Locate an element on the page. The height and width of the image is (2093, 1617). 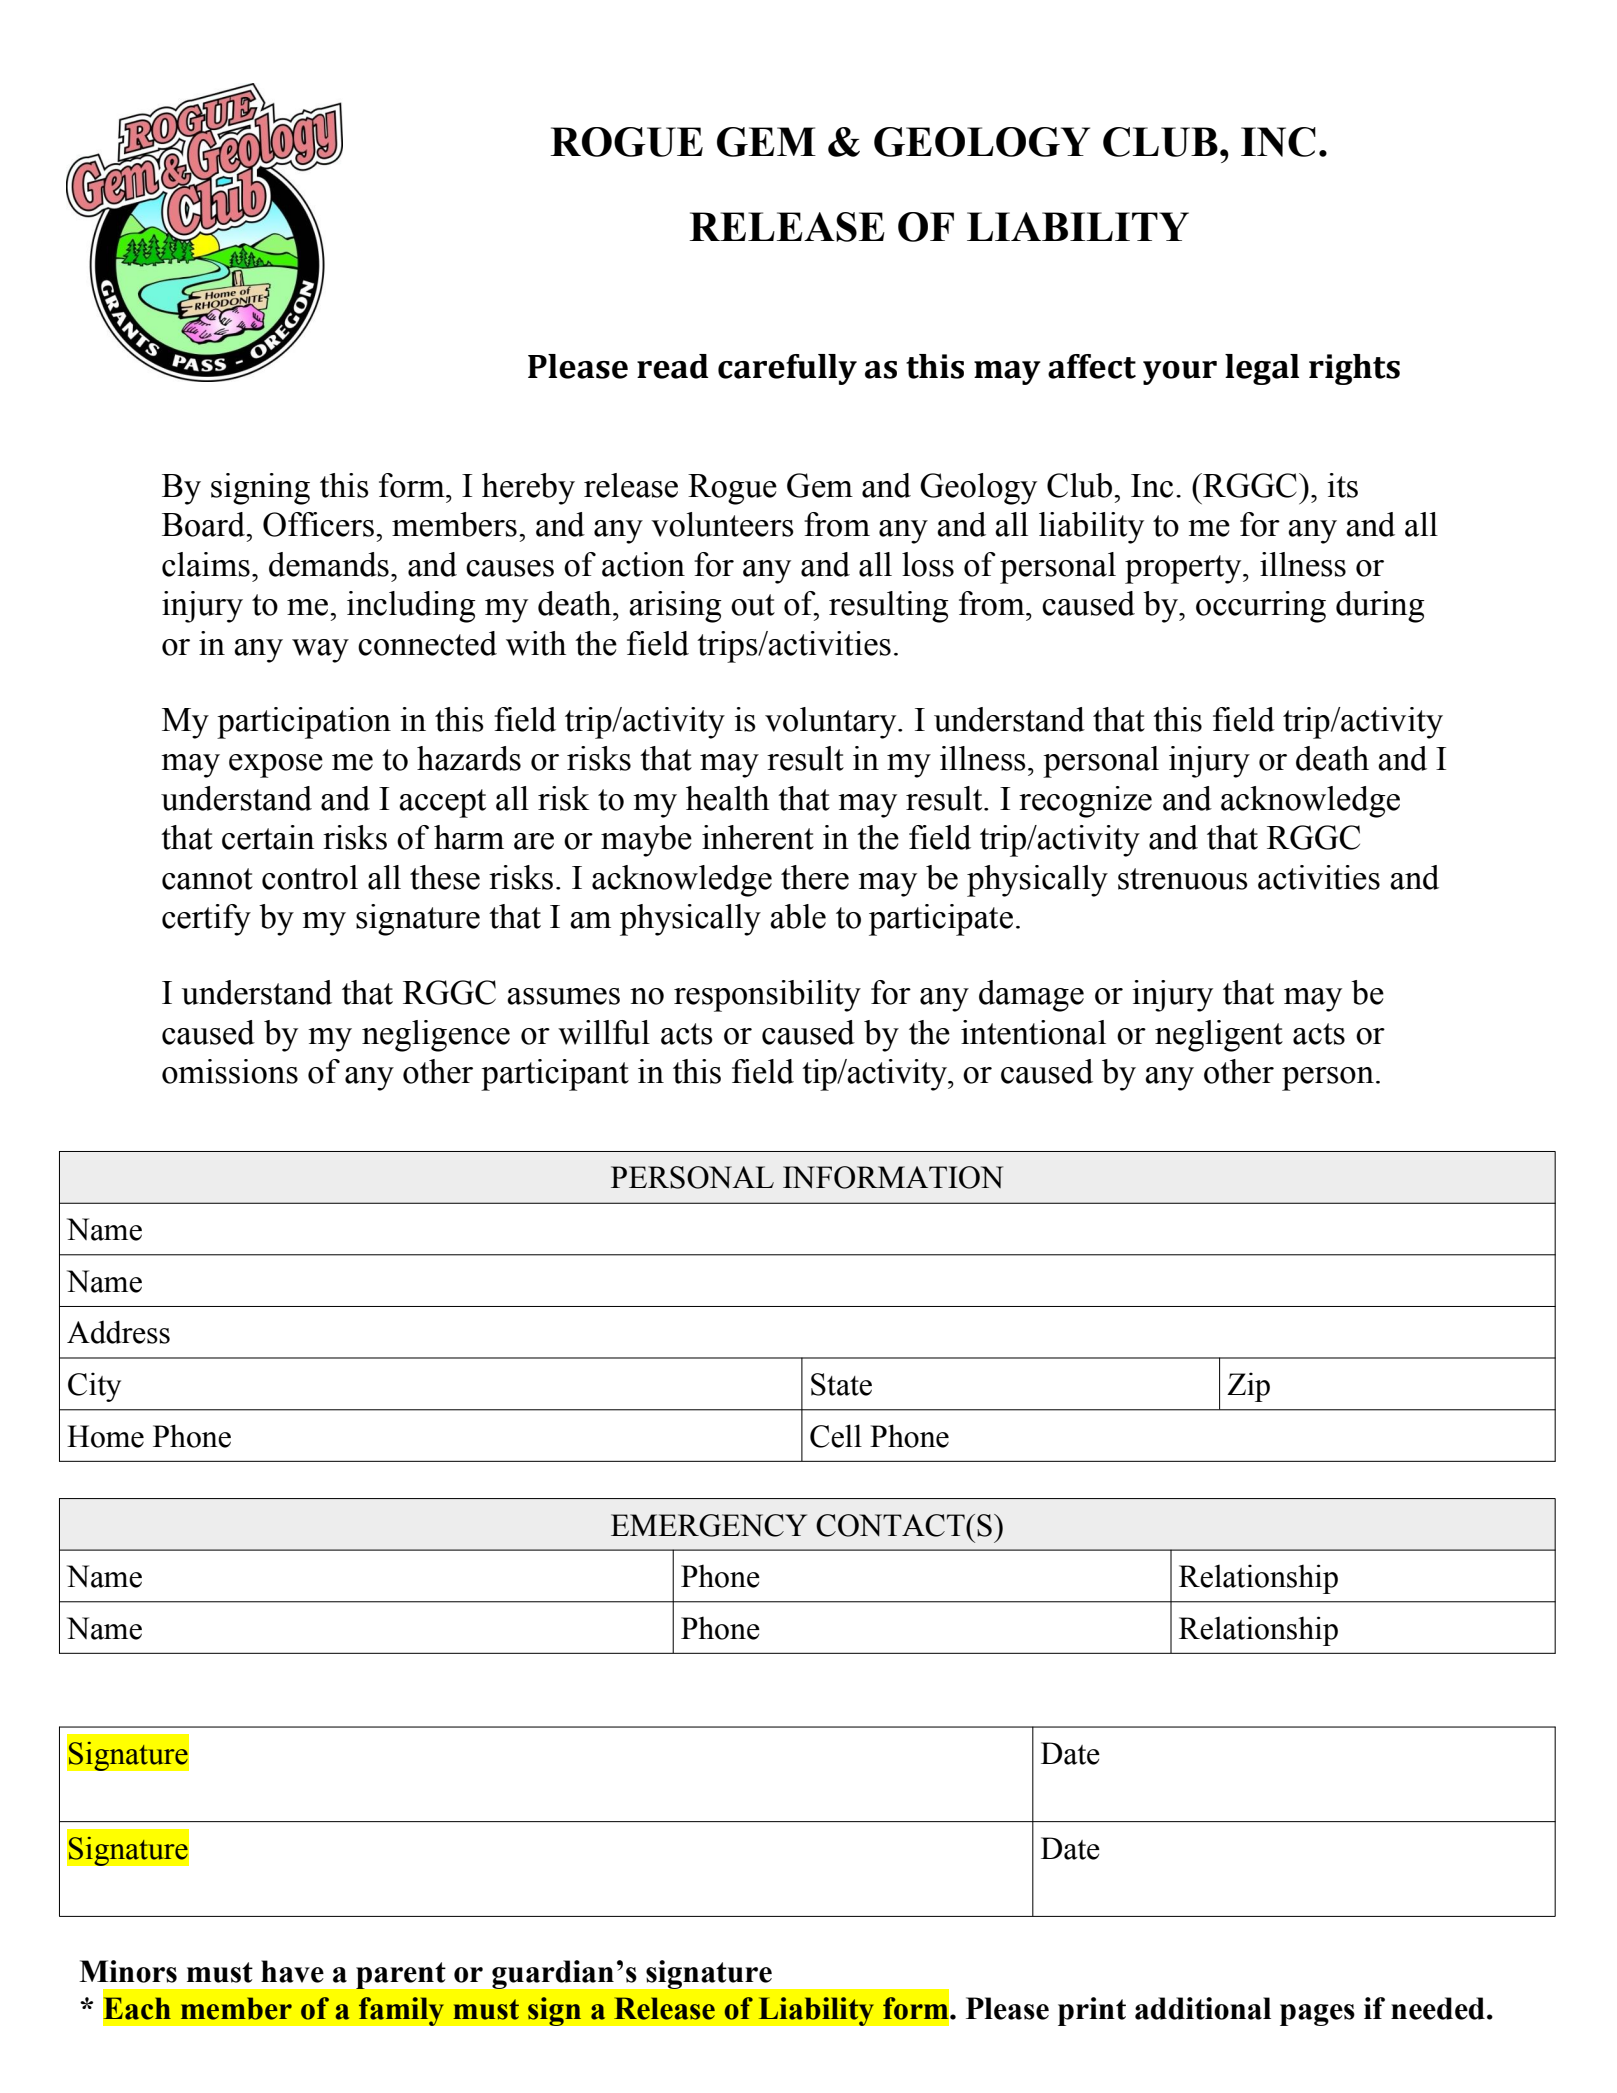
voluntary is located at coordinates (832, 723).
